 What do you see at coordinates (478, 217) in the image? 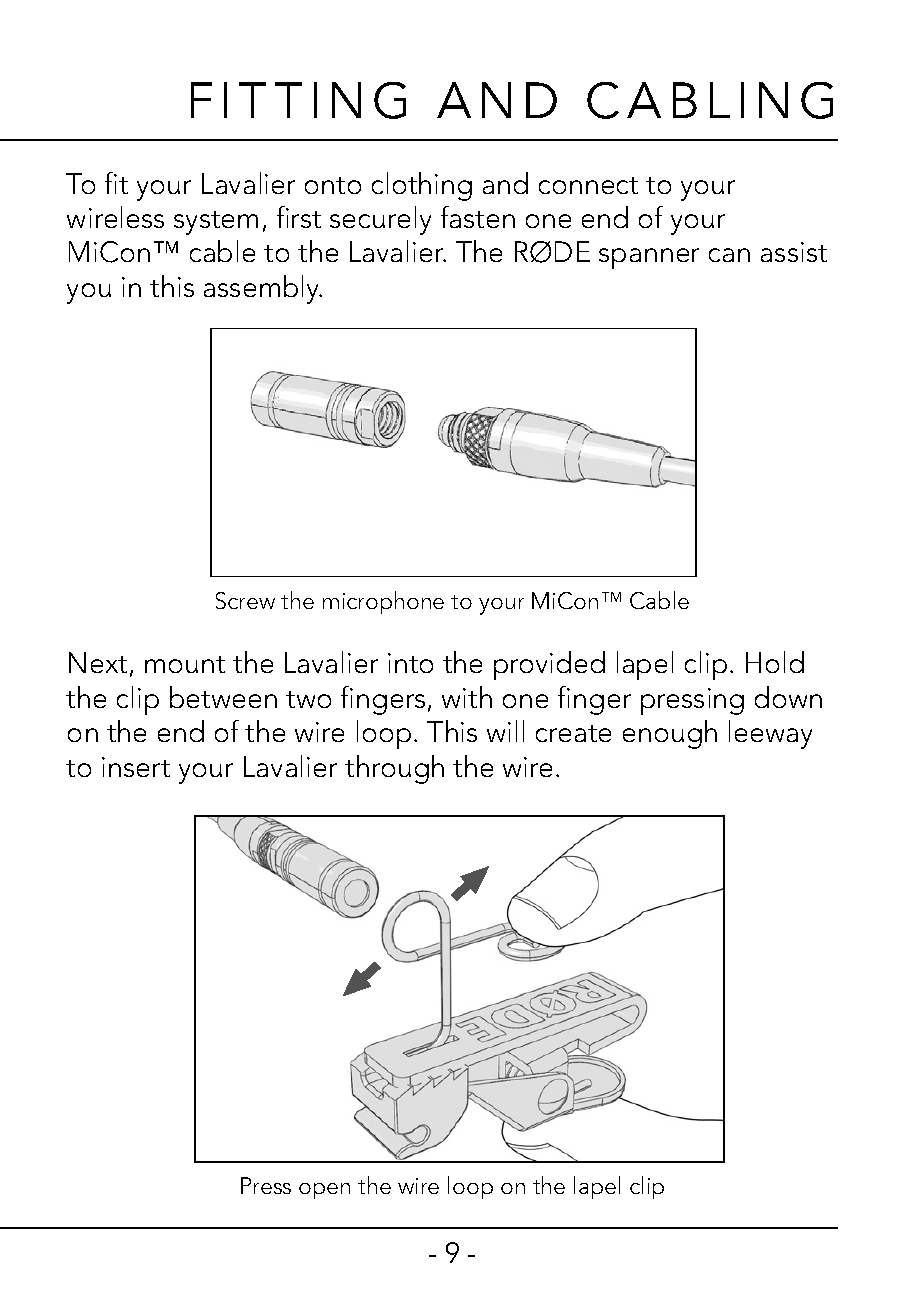
I see `fasten` at bounding box center [478, 217].
